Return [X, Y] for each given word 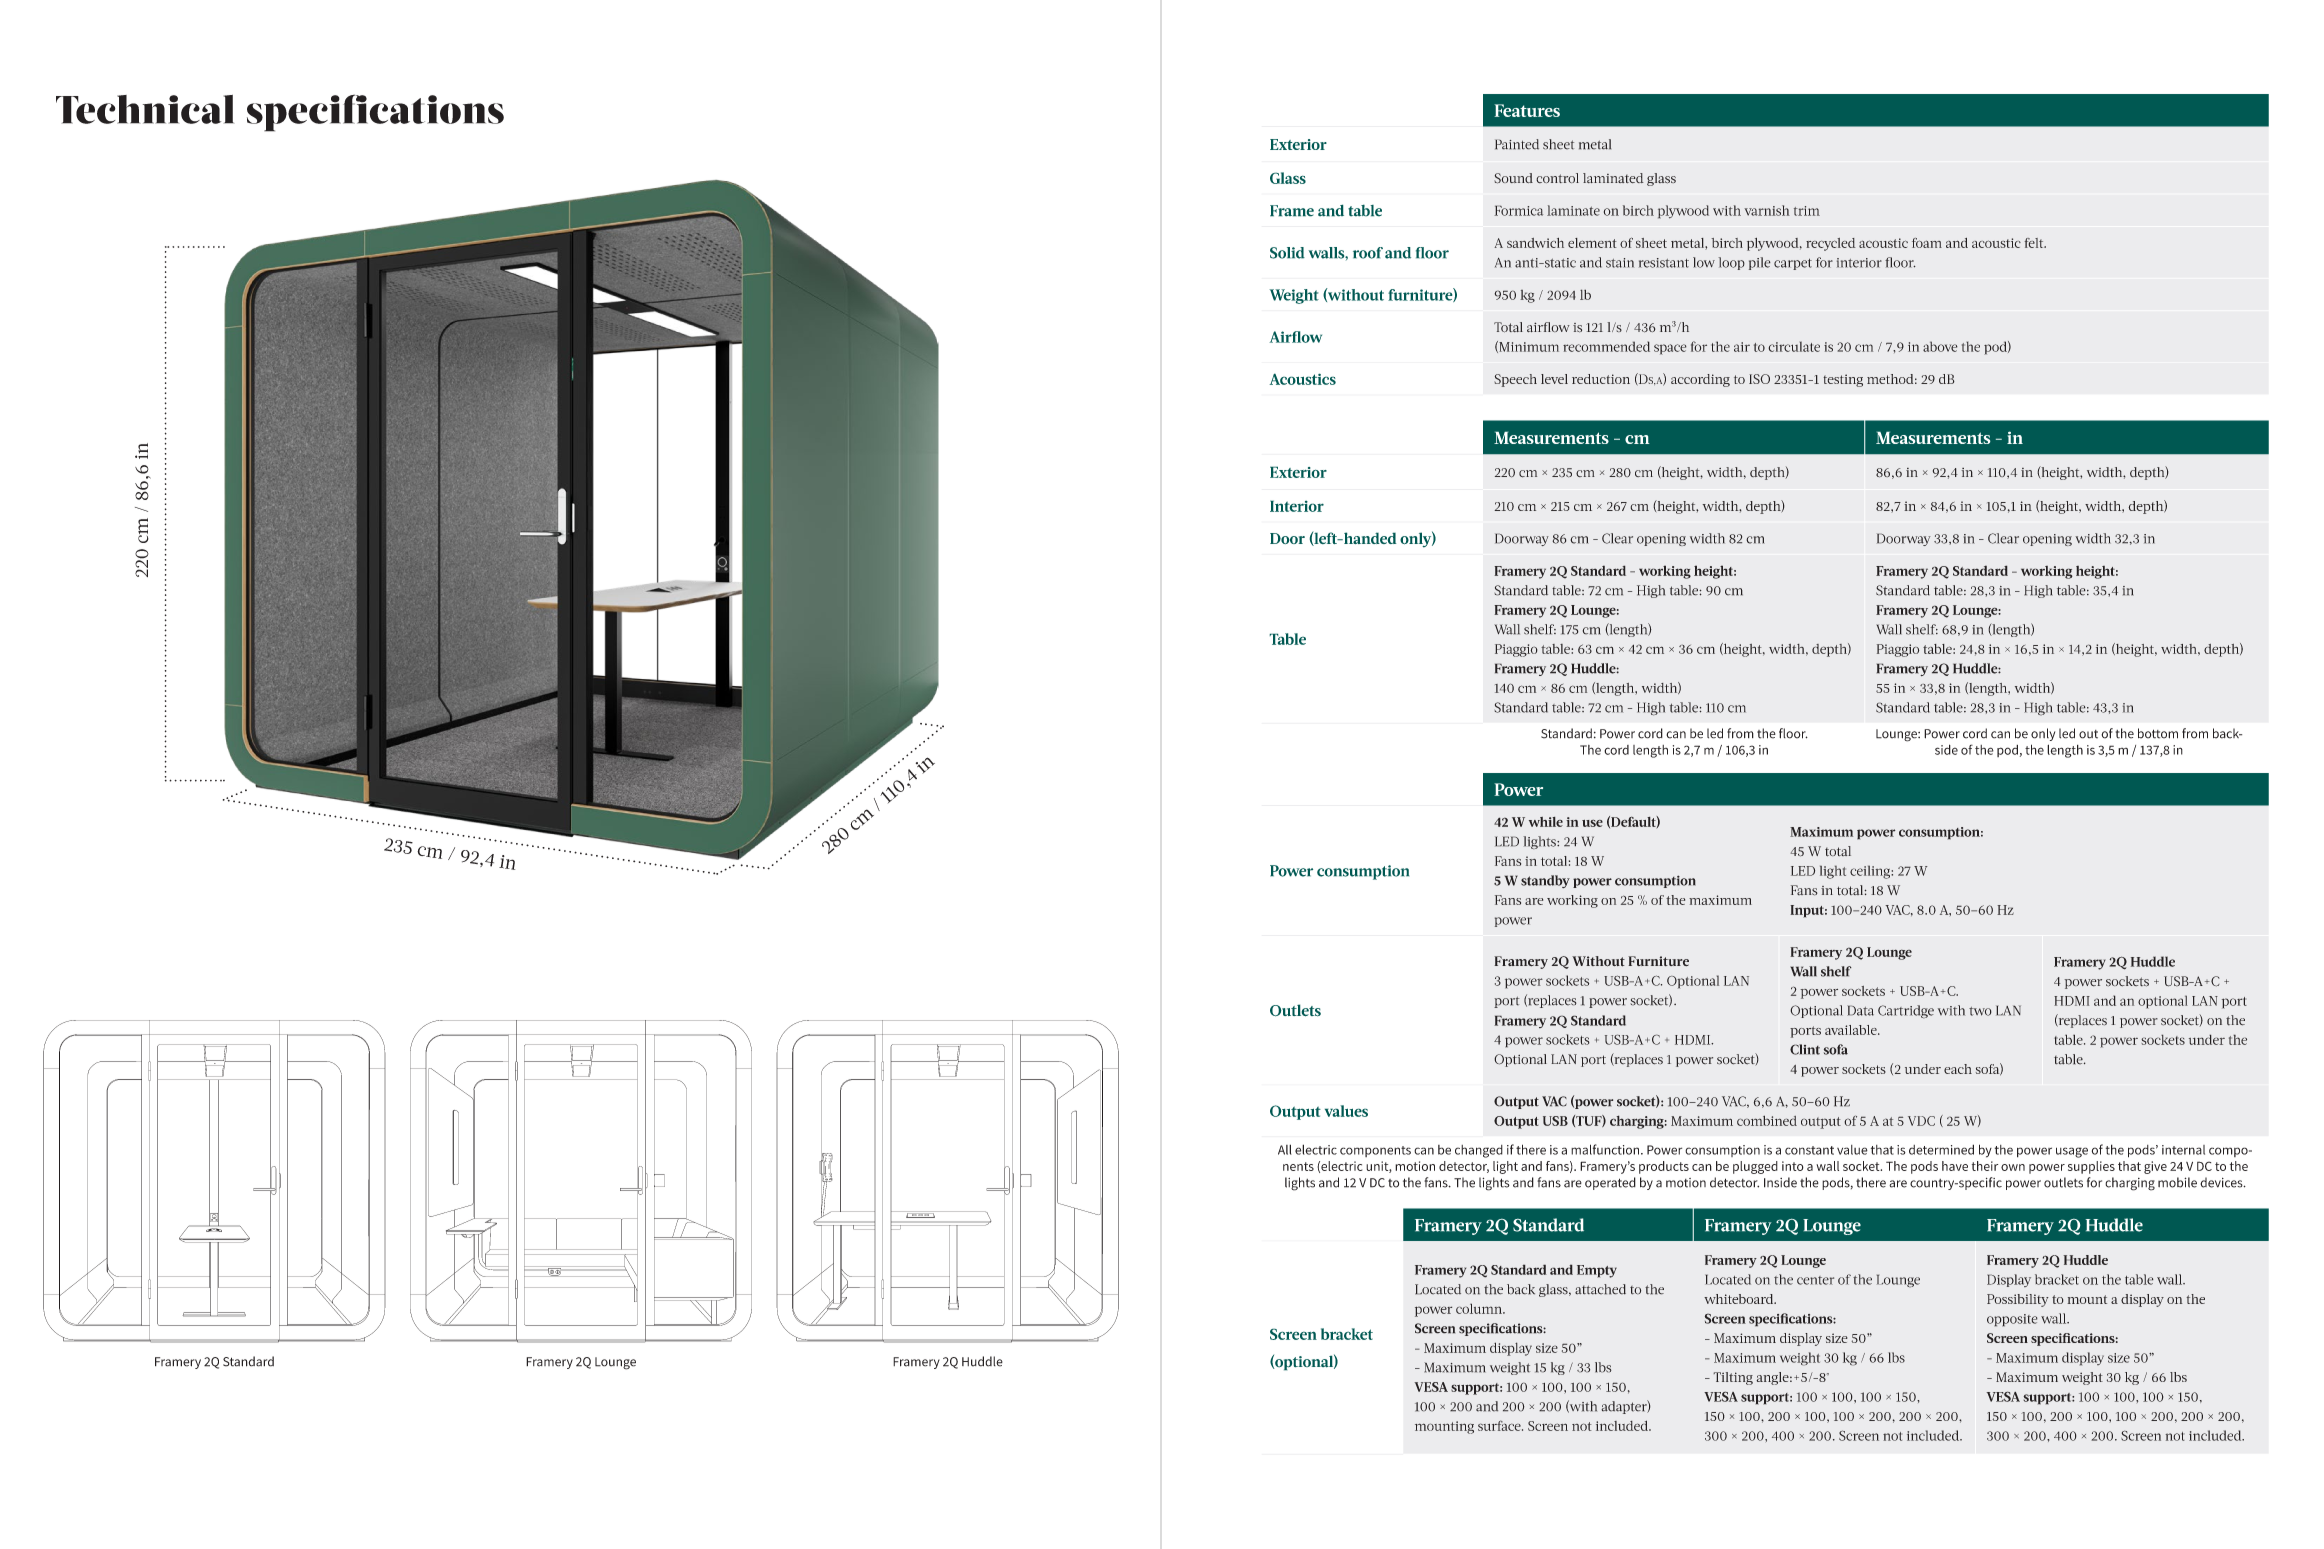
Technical [145, 109]
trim [1807, 211]
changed [1479, 1151]
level [1554, 379]
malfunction [1606, 1149]
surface [1500, 1425]
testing [1843, 380]
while [1546, 822]
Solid [1287, 253]
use [1592, 823]
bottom [2158, 733]
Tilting [1733, 1378]
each [1958, 1069]
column [1480, 1308]
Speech [1515, 380]
